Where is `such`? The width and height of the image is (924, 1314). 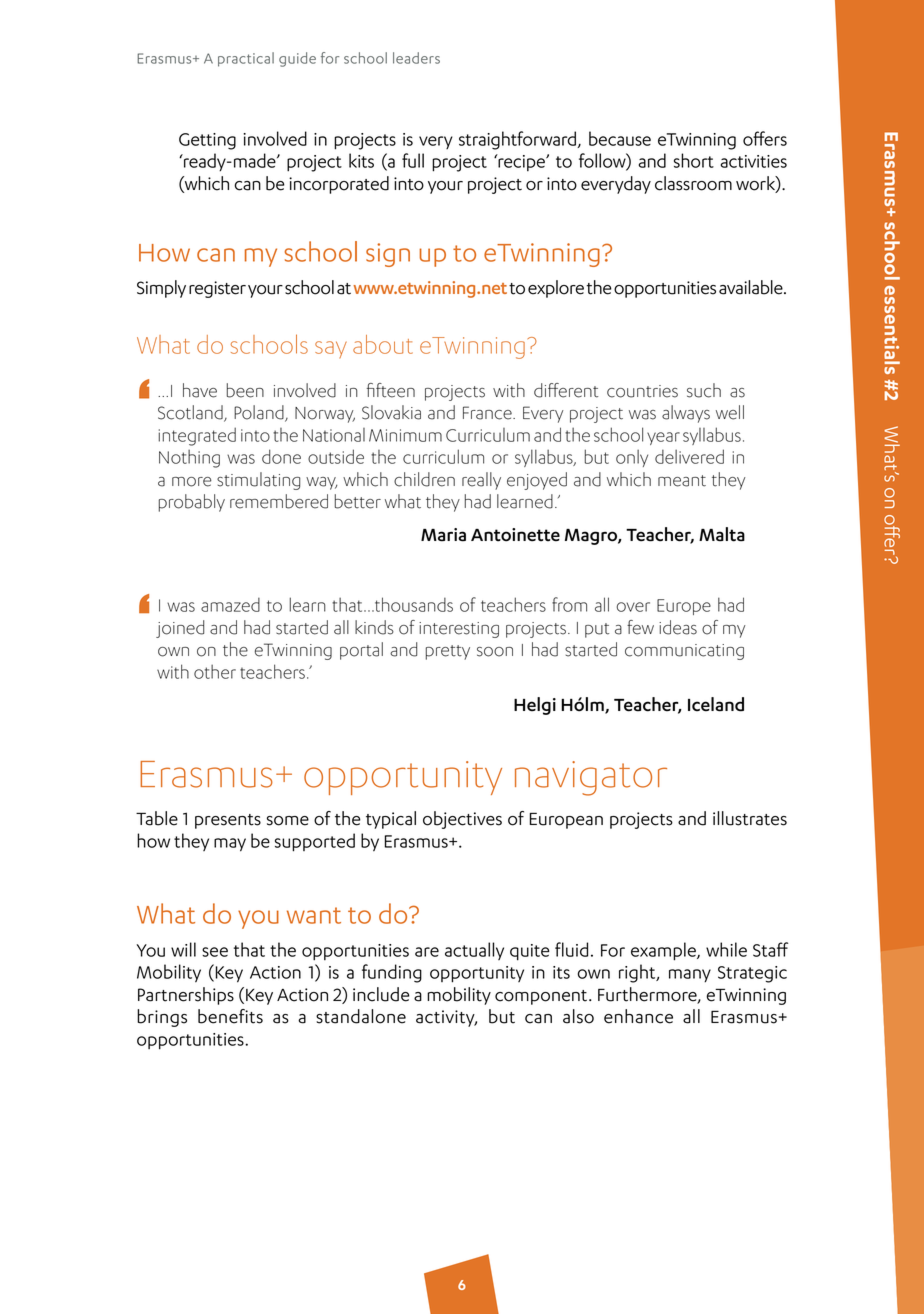
such is located at coordinates (704, 390).
